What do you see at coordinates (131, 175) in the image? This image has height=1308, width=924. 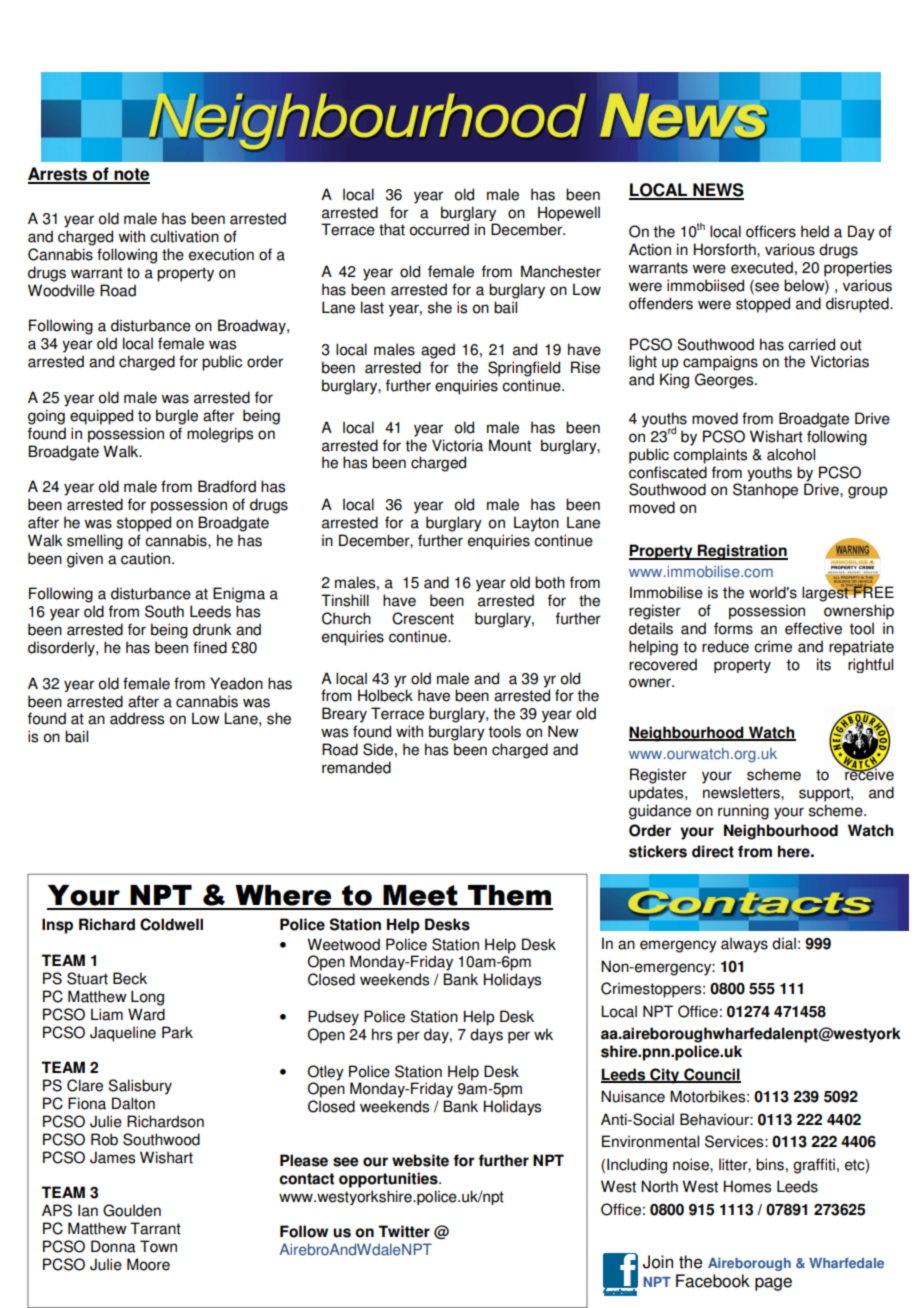 I see `note` at bounding box center [131, 175].
